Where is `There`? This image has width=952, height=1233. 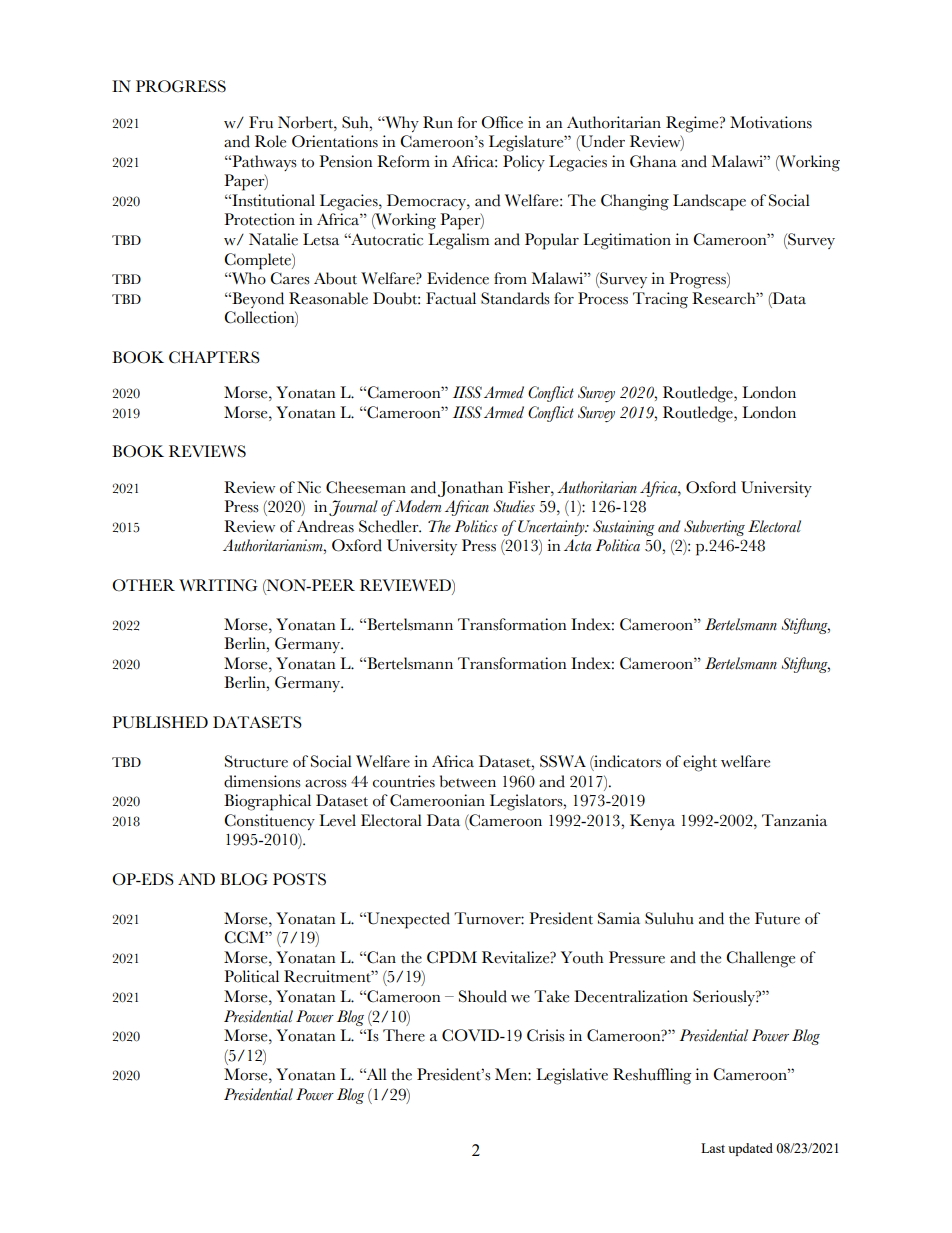
There is located at coordinates (404, 1035).
